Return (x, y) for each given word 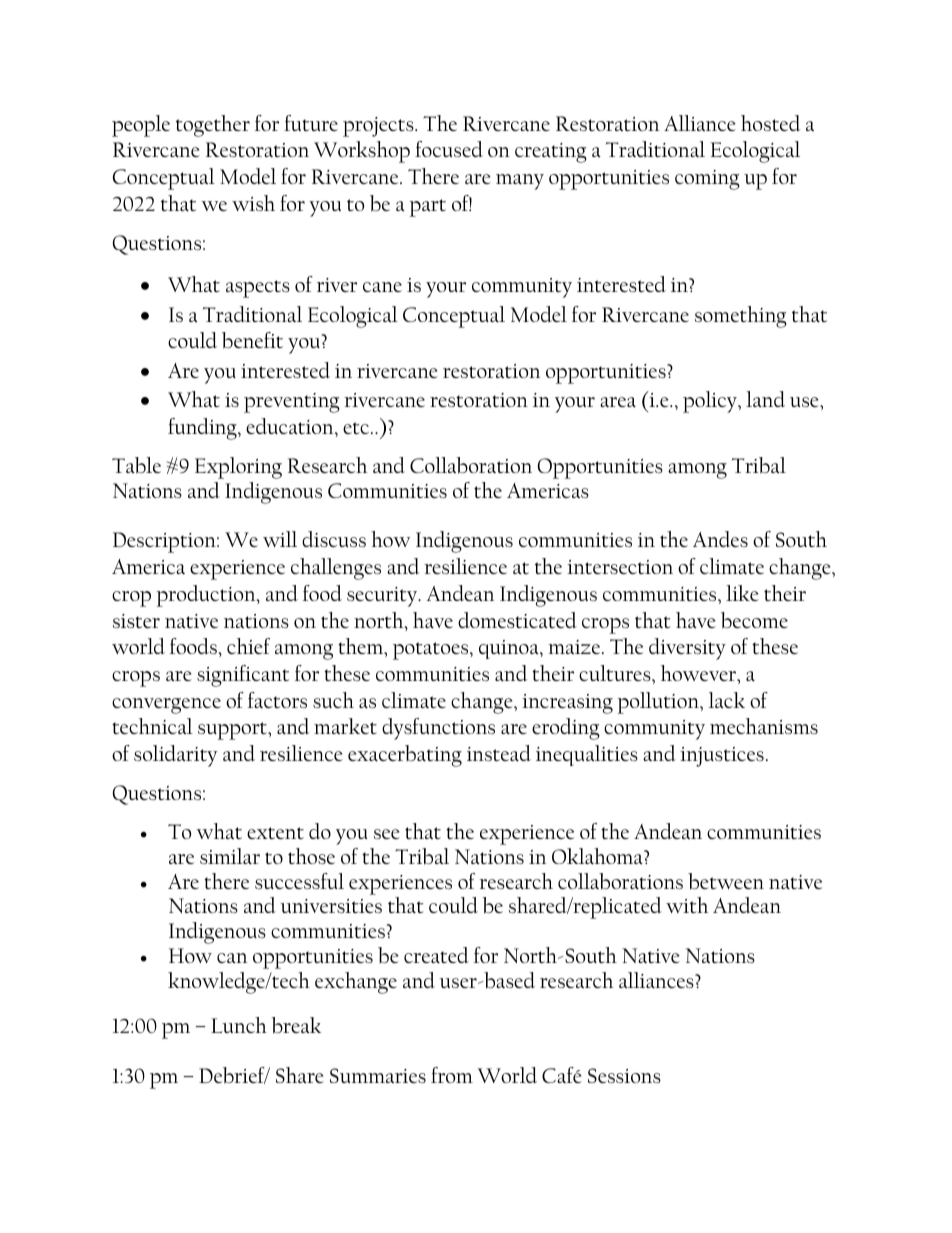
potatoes (432, 651)
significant (243, 676)
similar (230, 856)
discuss (334, 539)
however (700, 674)
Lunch (239, 1025)
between (726, 881)
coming (707, 180)
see (387, 834)
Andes (720, 539)
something (741, 317)
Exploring (238, 468)
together (213, 126)
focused (449, 149)
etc (357, 428)
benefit (252, 340)
